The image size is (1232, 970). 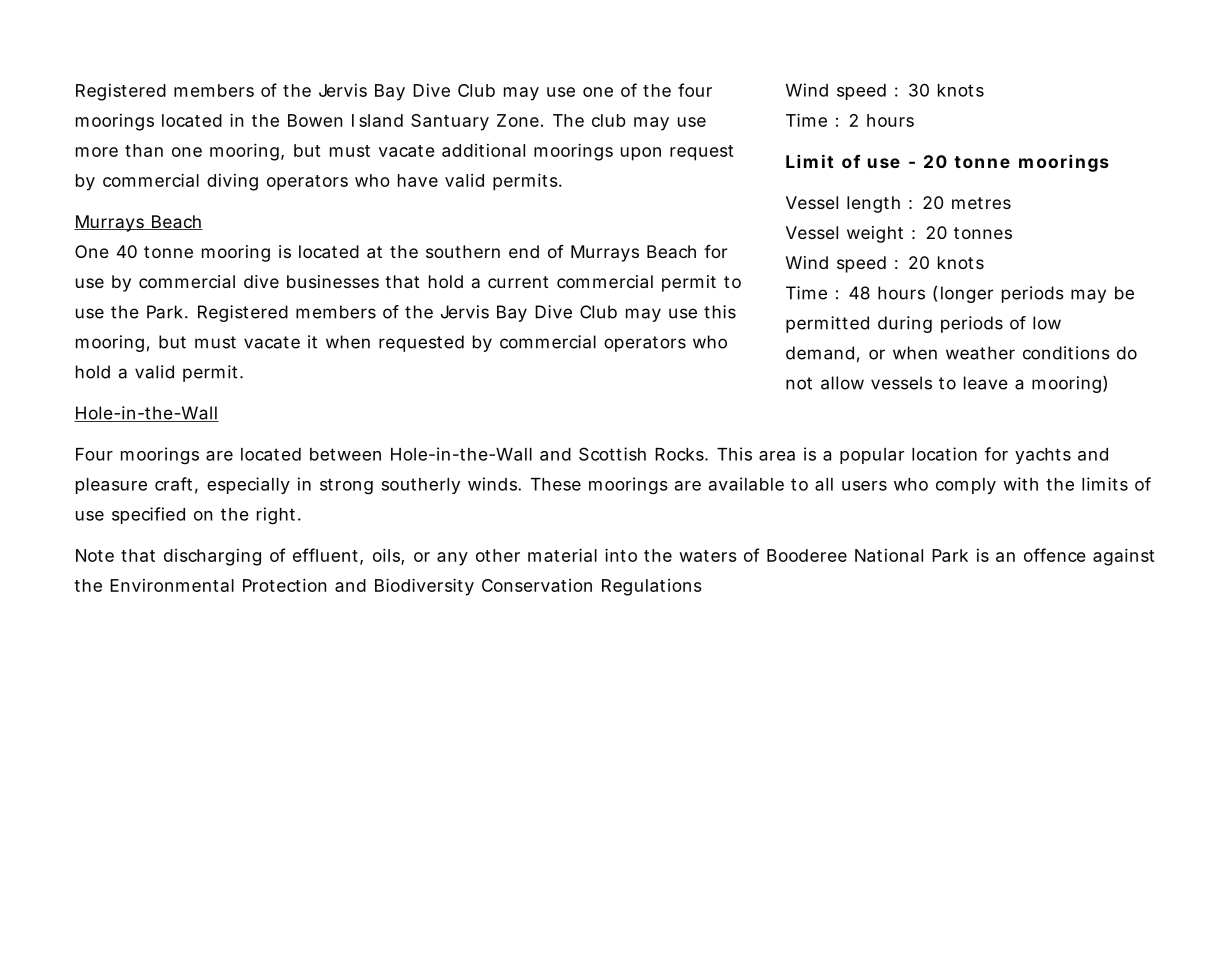 What do you see at coordinates (1055, 555) in the screenshot?
I see `offence` at bounding box center [1055, 555].
